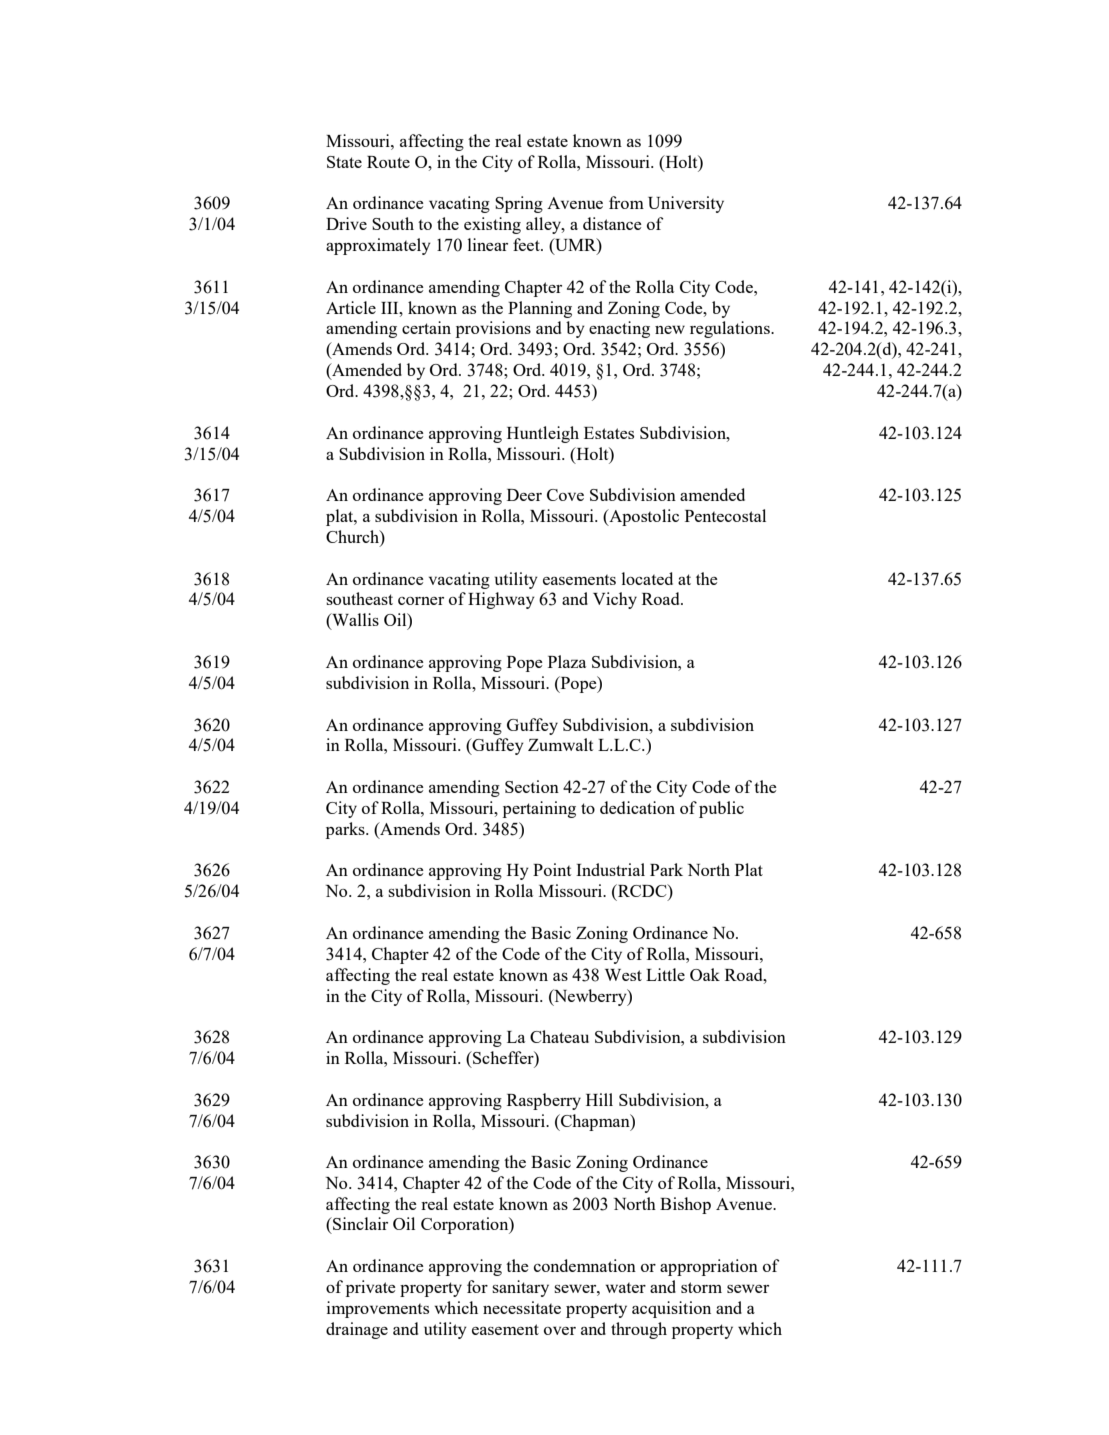  Describe the element at coordinates (559, 1036) in the screenshot. I see `Chateau` at that location.
